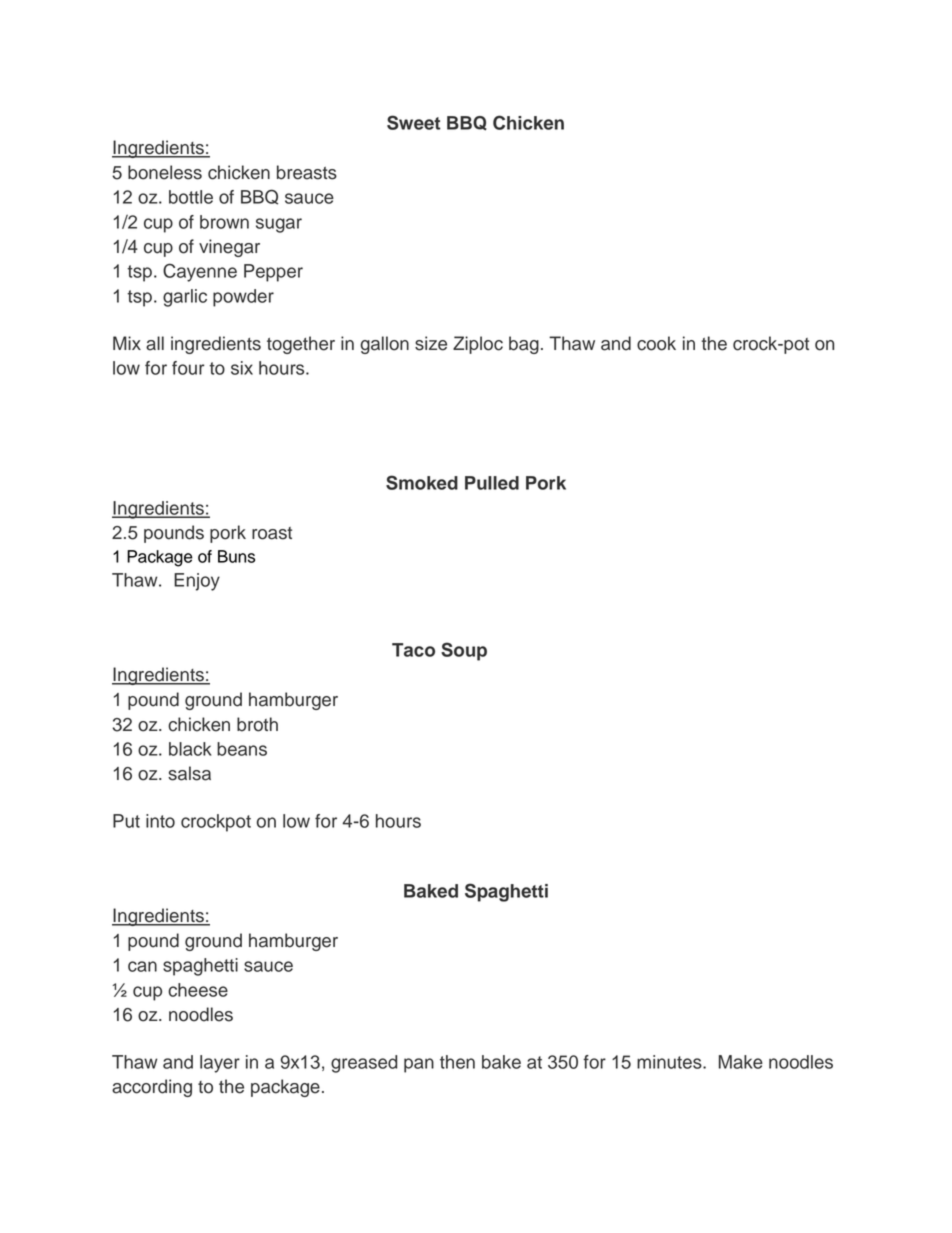 The height and width of the image is (1233, 952). What do you see at coordinates (188, 368) in the image?
I see `four` at bounding box center [188, 368].
